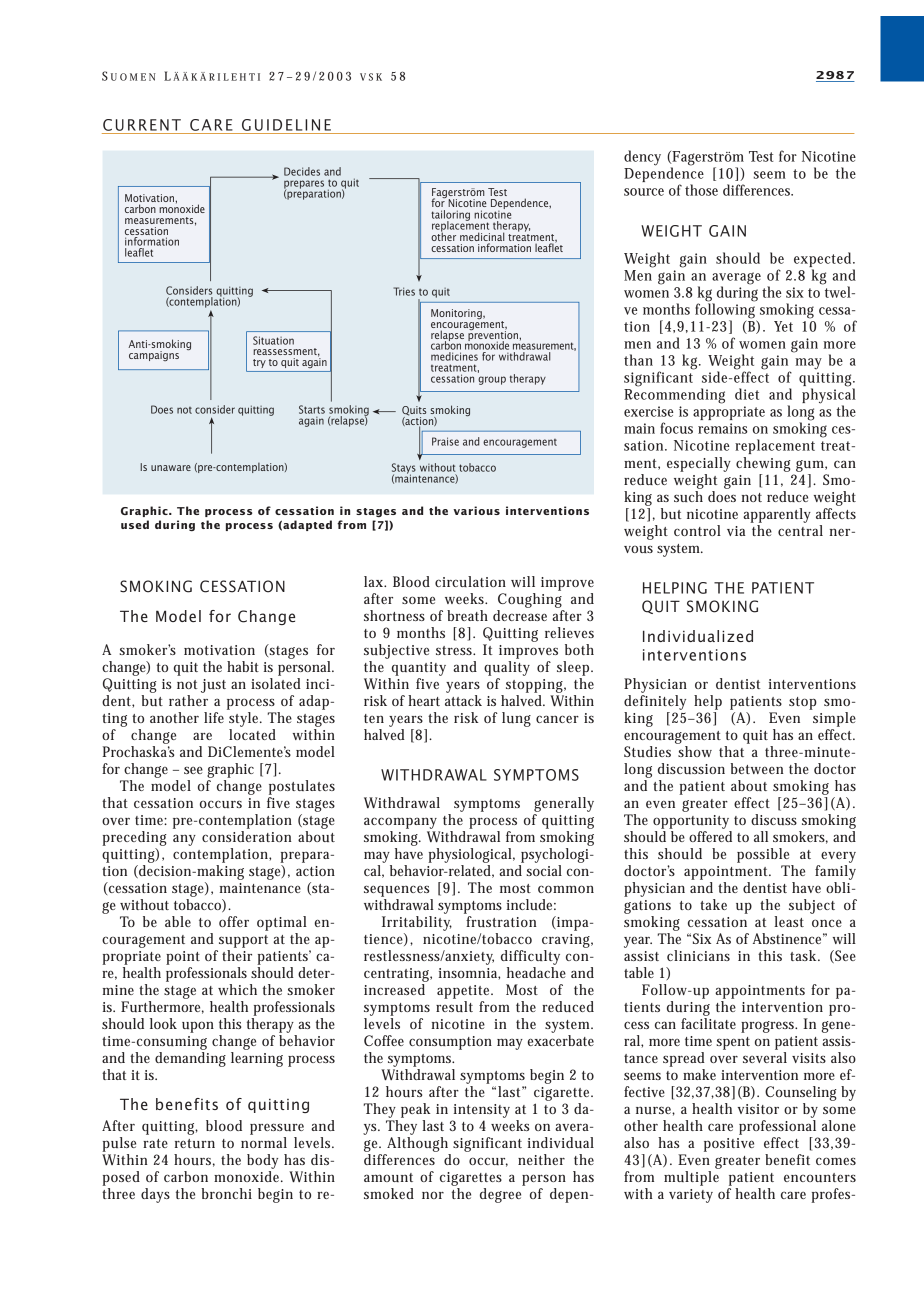  What do you see at coordinates (747, 394) in the screenshot?
I see `diet` at bounding box center [747, 394].
